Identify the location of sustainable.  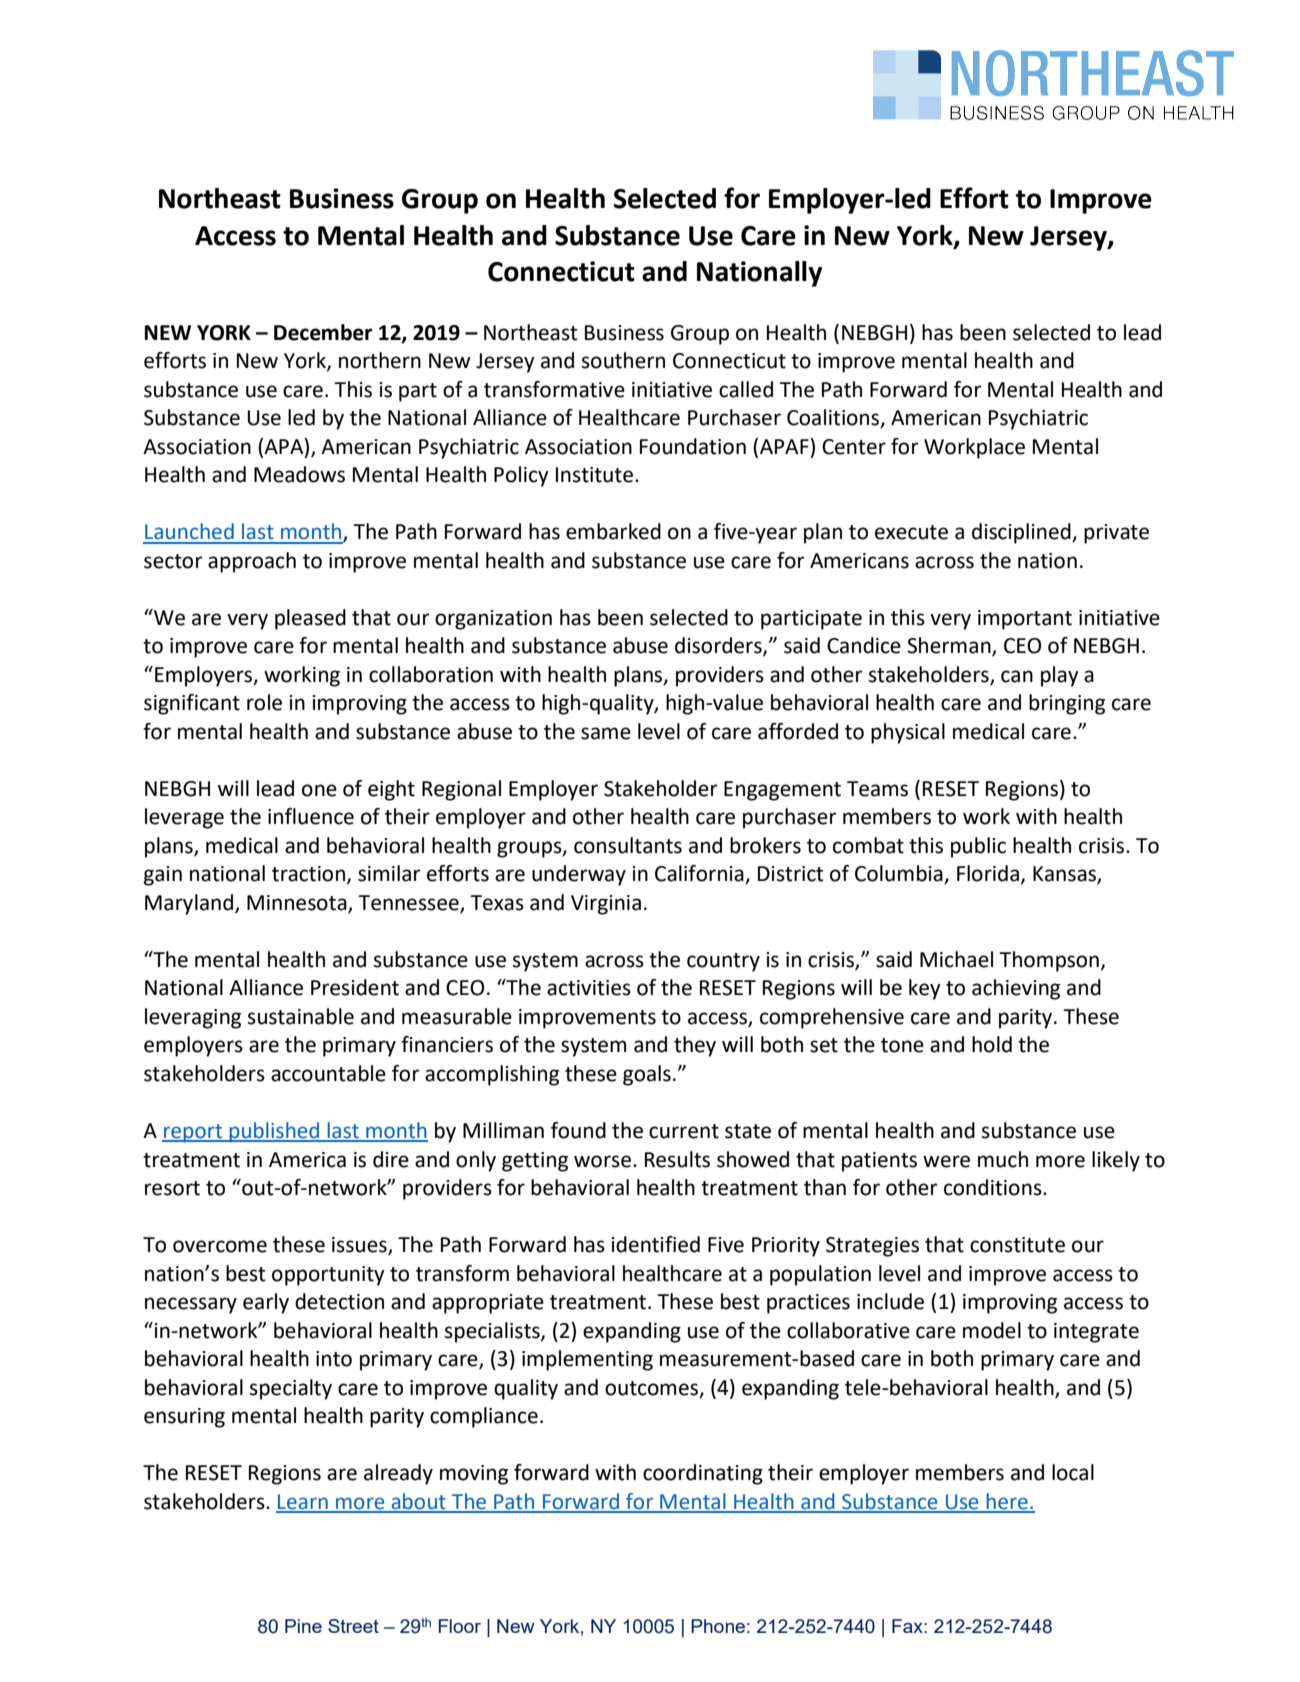
(301, 1016).
